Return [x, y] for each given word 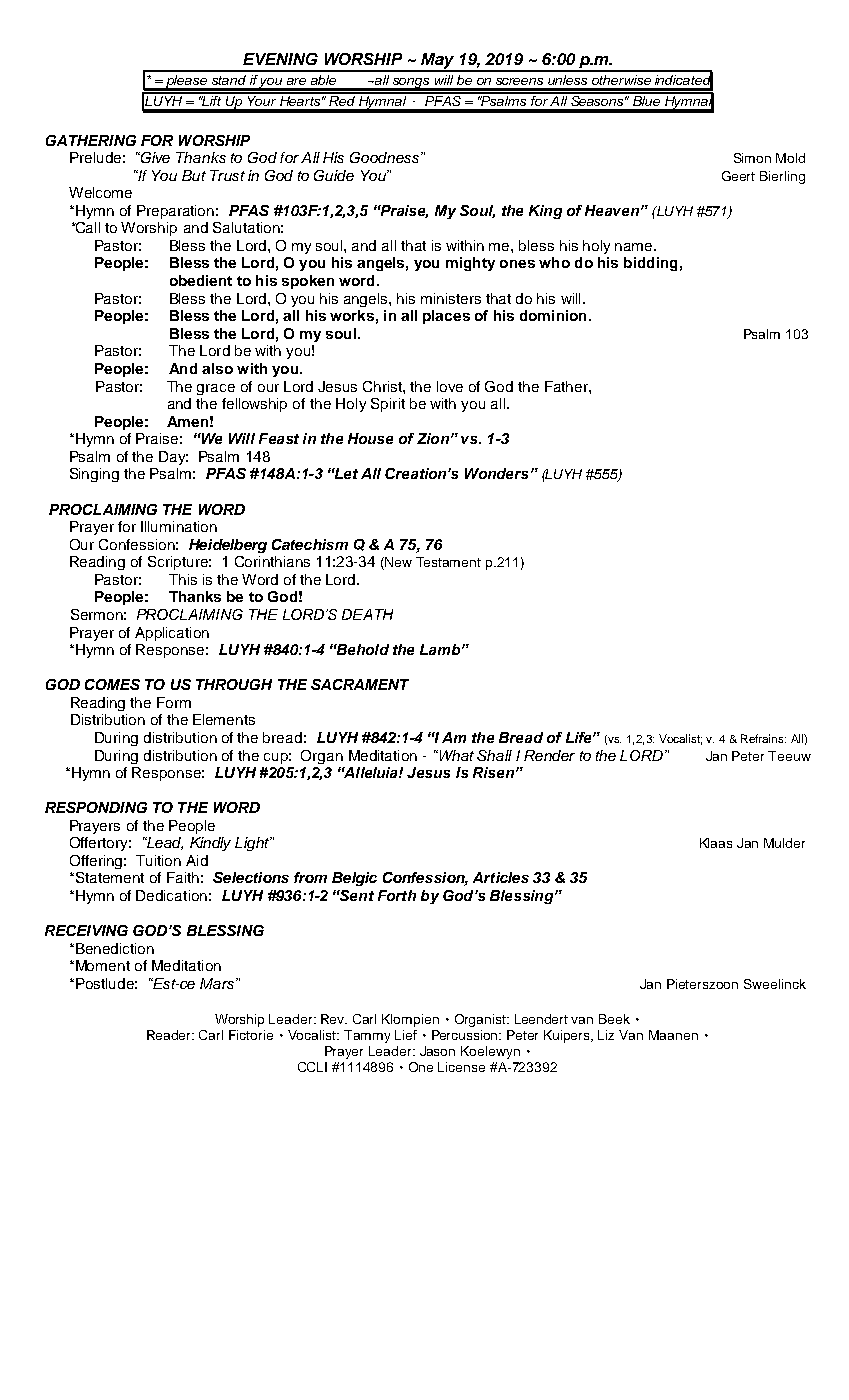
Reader [170, 1035]
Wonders [496, 473]
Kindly [210, 844]
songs [411, 84]
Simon [752, 158]
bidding [650, 264]
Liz [606, 1035]
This [183, 579]
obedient [201, 280]
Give [154, 157]
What [455, 755]
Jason [437, 1051]
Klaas [716, 843]
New [397, 563]
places [446, 317]
